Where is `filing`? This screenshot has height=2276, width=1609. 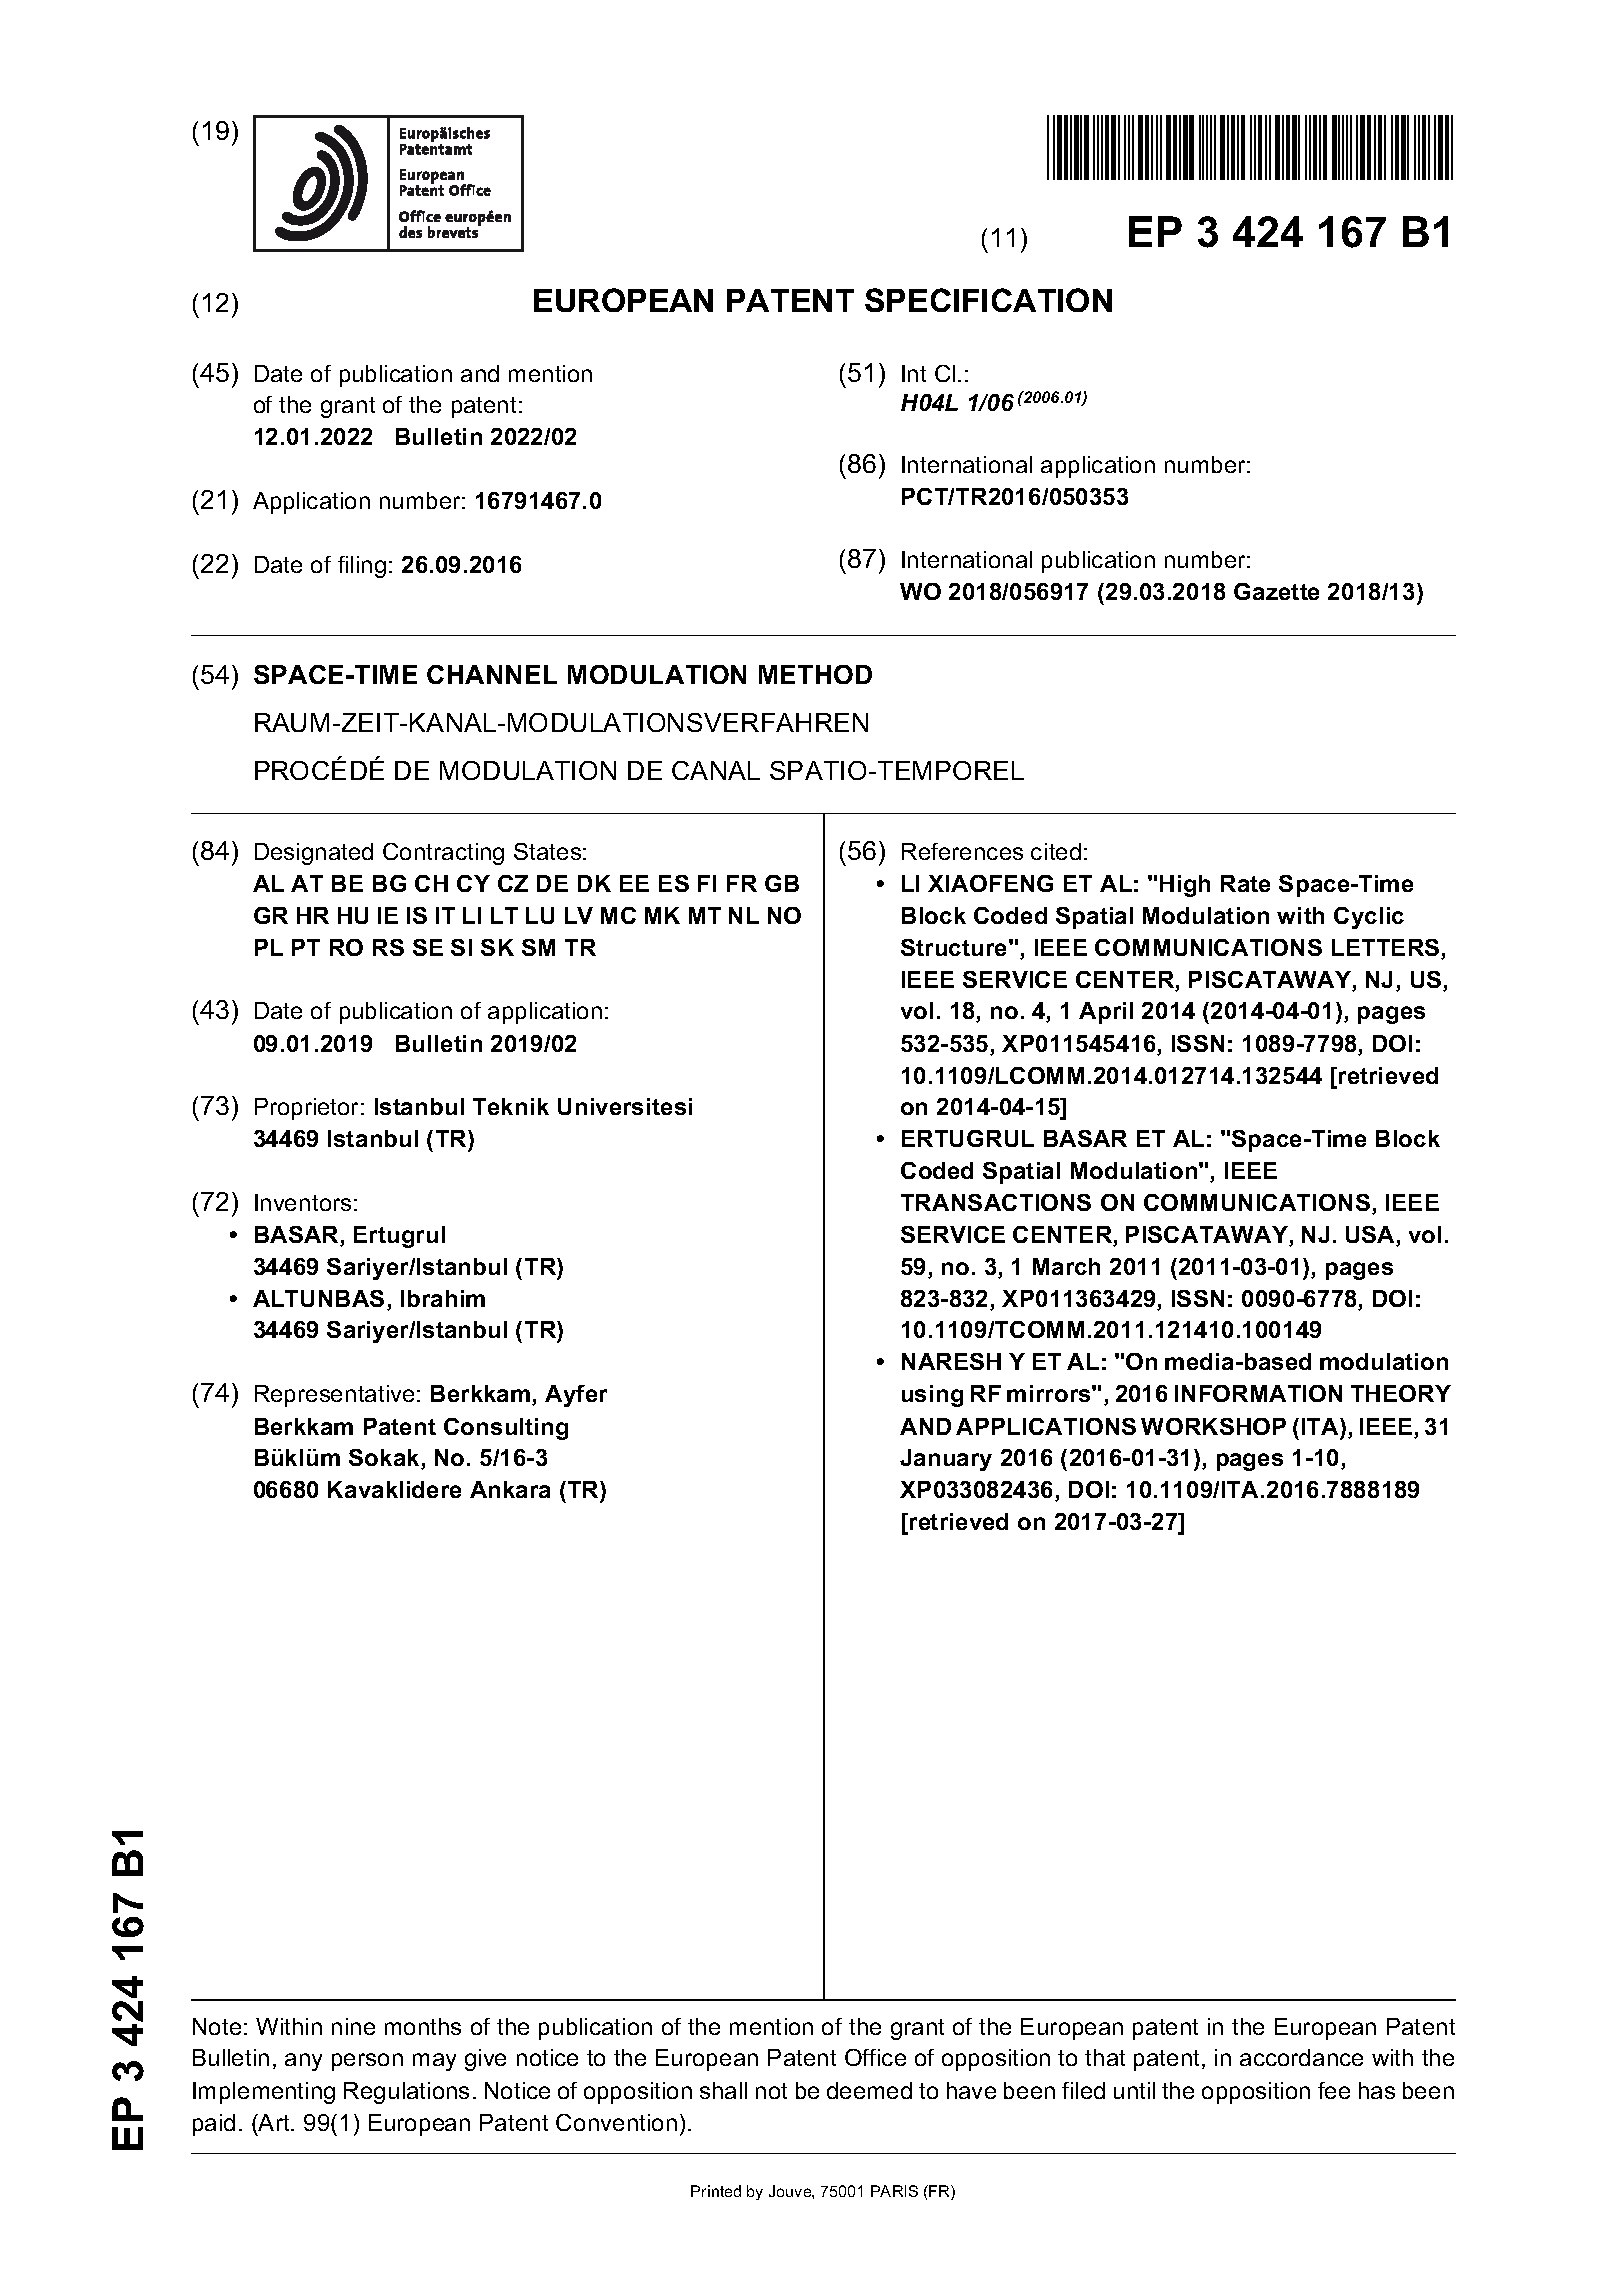
filing is located at coordinates (362, 567).
